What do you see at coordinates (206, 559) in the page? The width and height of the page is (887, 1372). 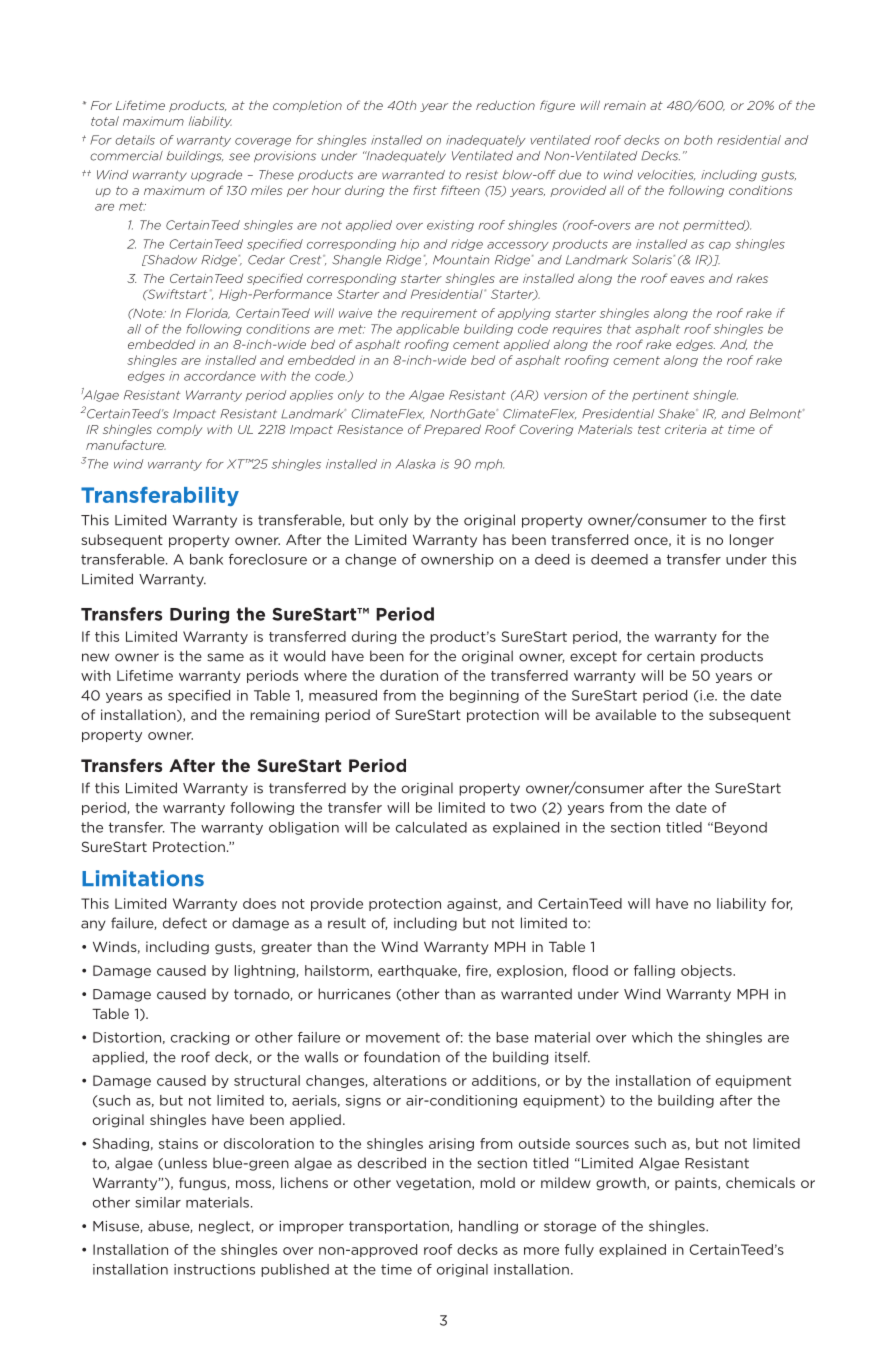 I see `bank` at bounding box center [206, 559].
